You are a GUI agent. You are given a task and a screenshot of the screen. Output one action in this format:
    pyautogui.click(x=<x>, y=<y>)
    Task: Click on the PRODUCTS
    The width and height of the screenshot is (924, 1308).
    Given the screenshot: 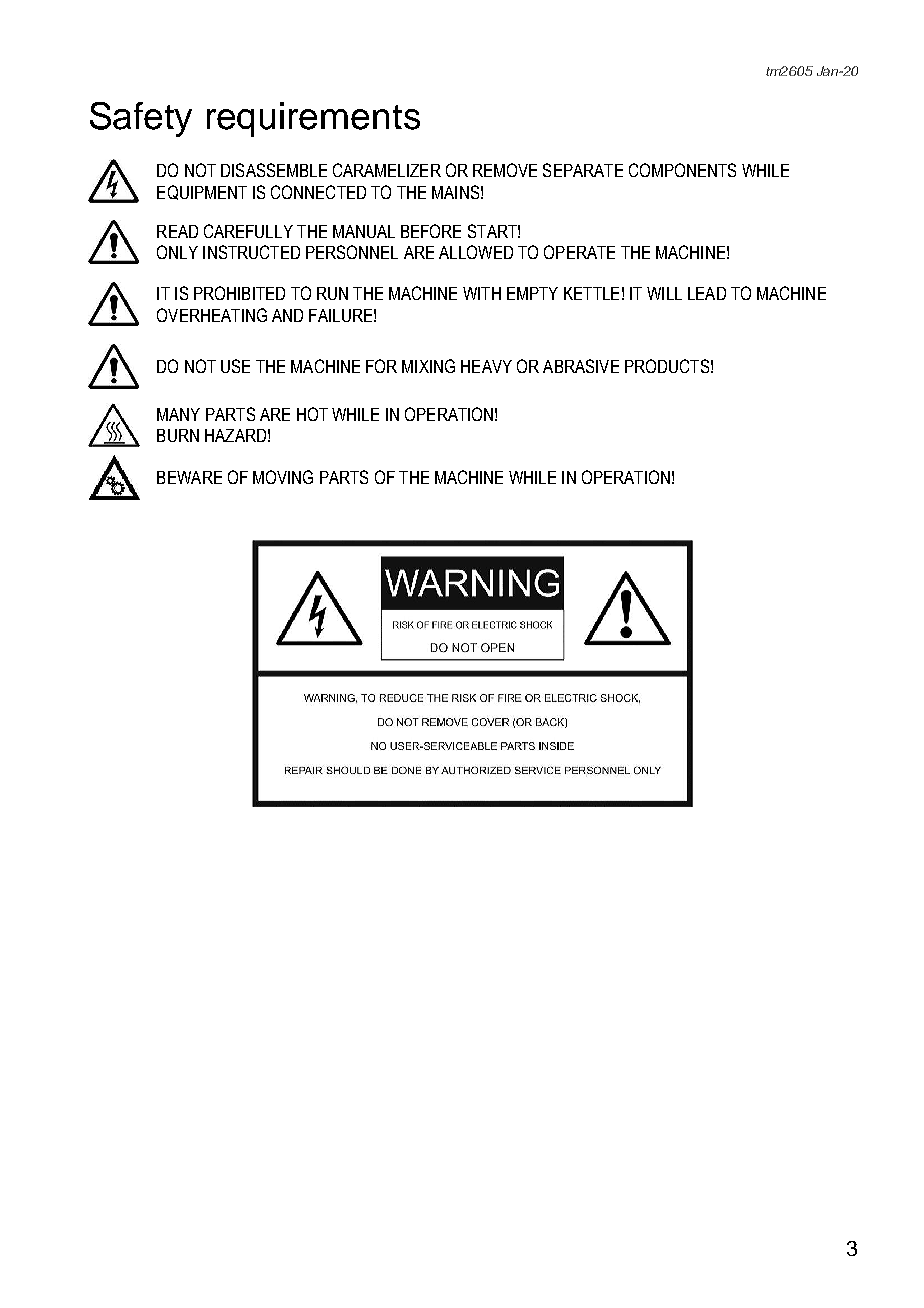 What is the action you would take?
    pyautogui.click(x=667, y=366)
